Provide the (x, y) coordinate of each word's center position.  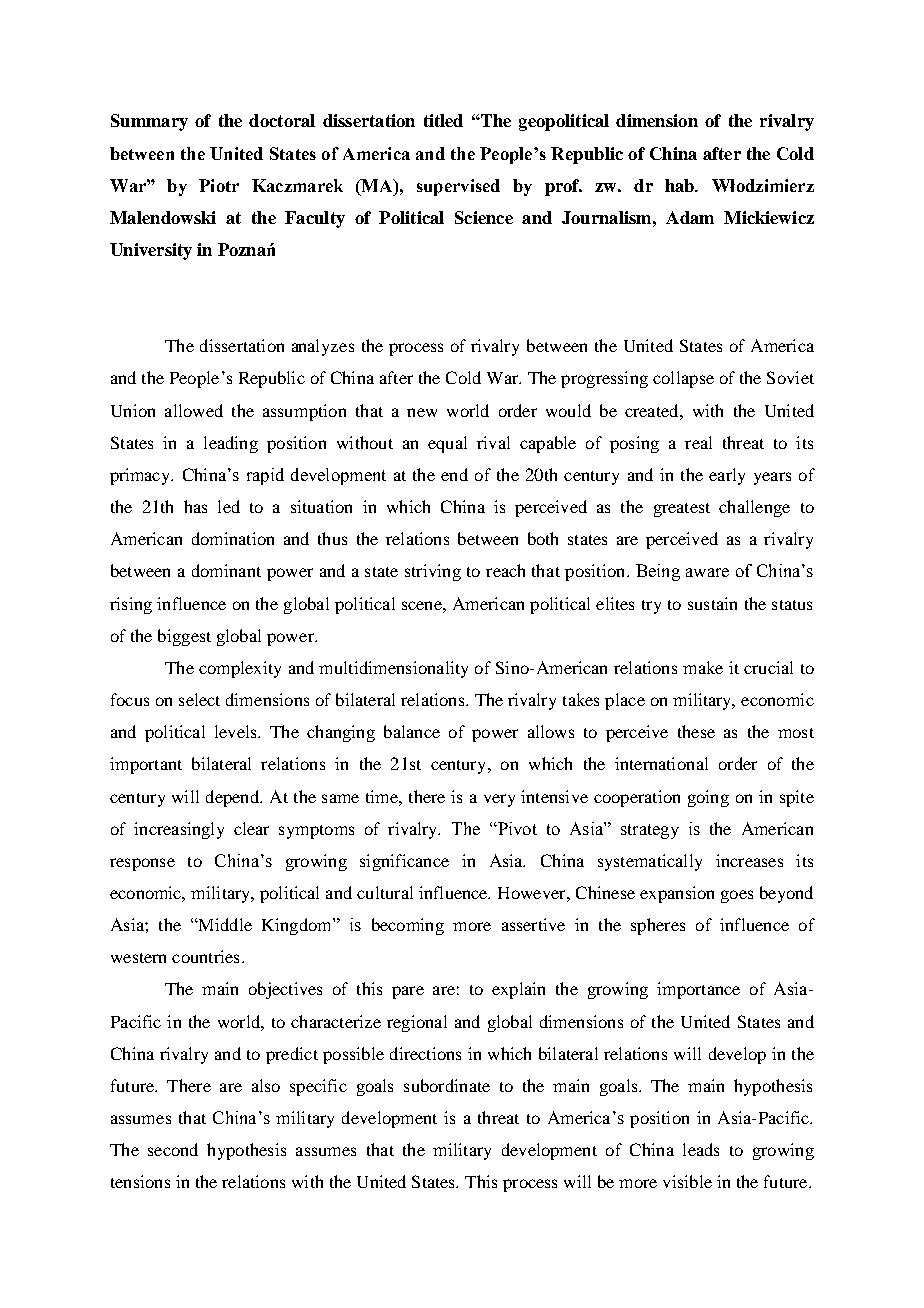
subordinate (447, 1085)
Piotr (219, 185)
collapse (683, 379)
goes (737, 896)
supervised (458, 187)
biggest (184, 637)
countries (205, 956)
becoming (408, 926)
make (703, 667)
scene (423, 605)
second (173, 1149)
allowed (194, 410)
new (422, 412)
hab (681, 185)
